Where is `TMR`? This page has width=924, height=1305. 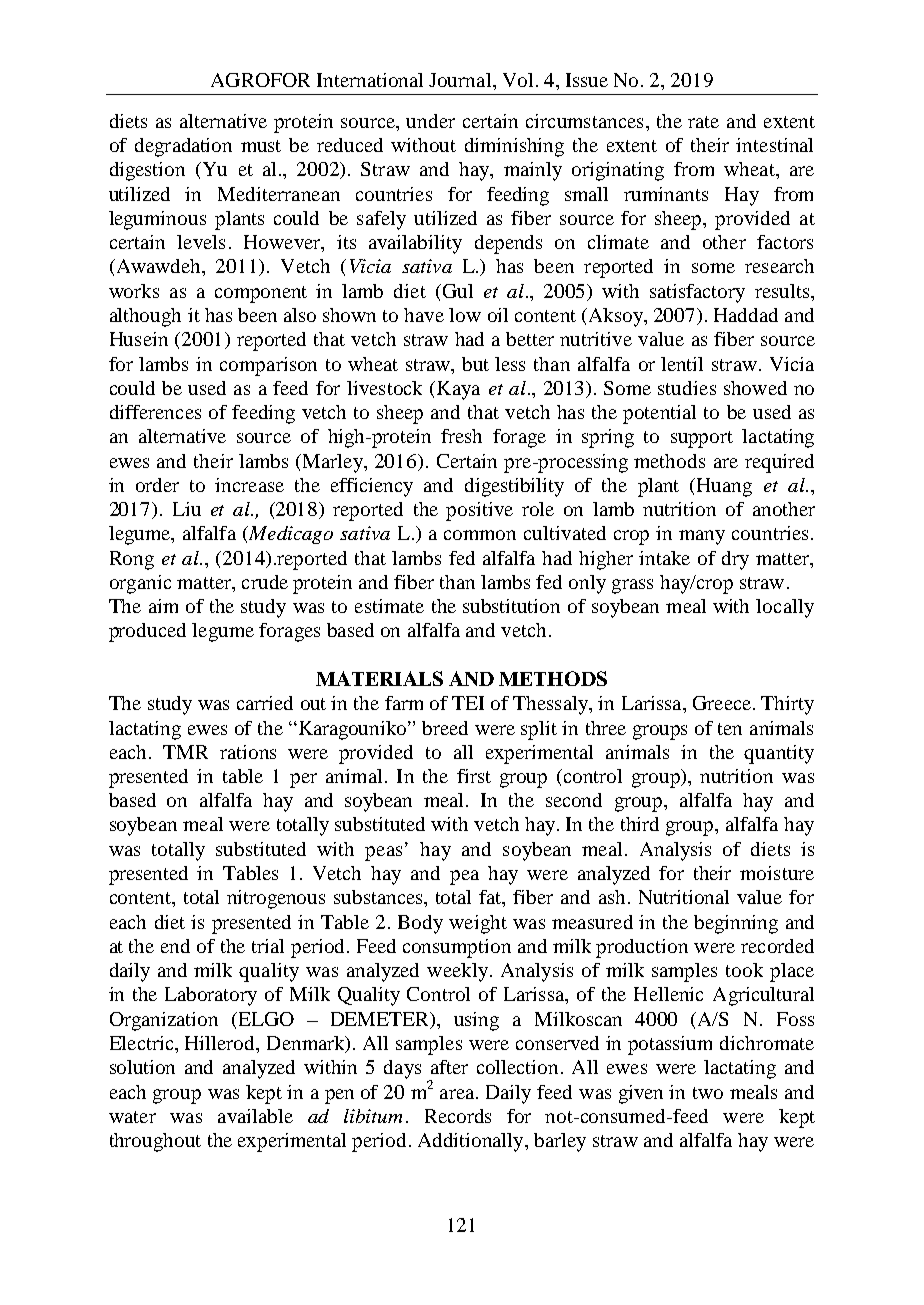 TMR is located at coordinates (185, 752).
